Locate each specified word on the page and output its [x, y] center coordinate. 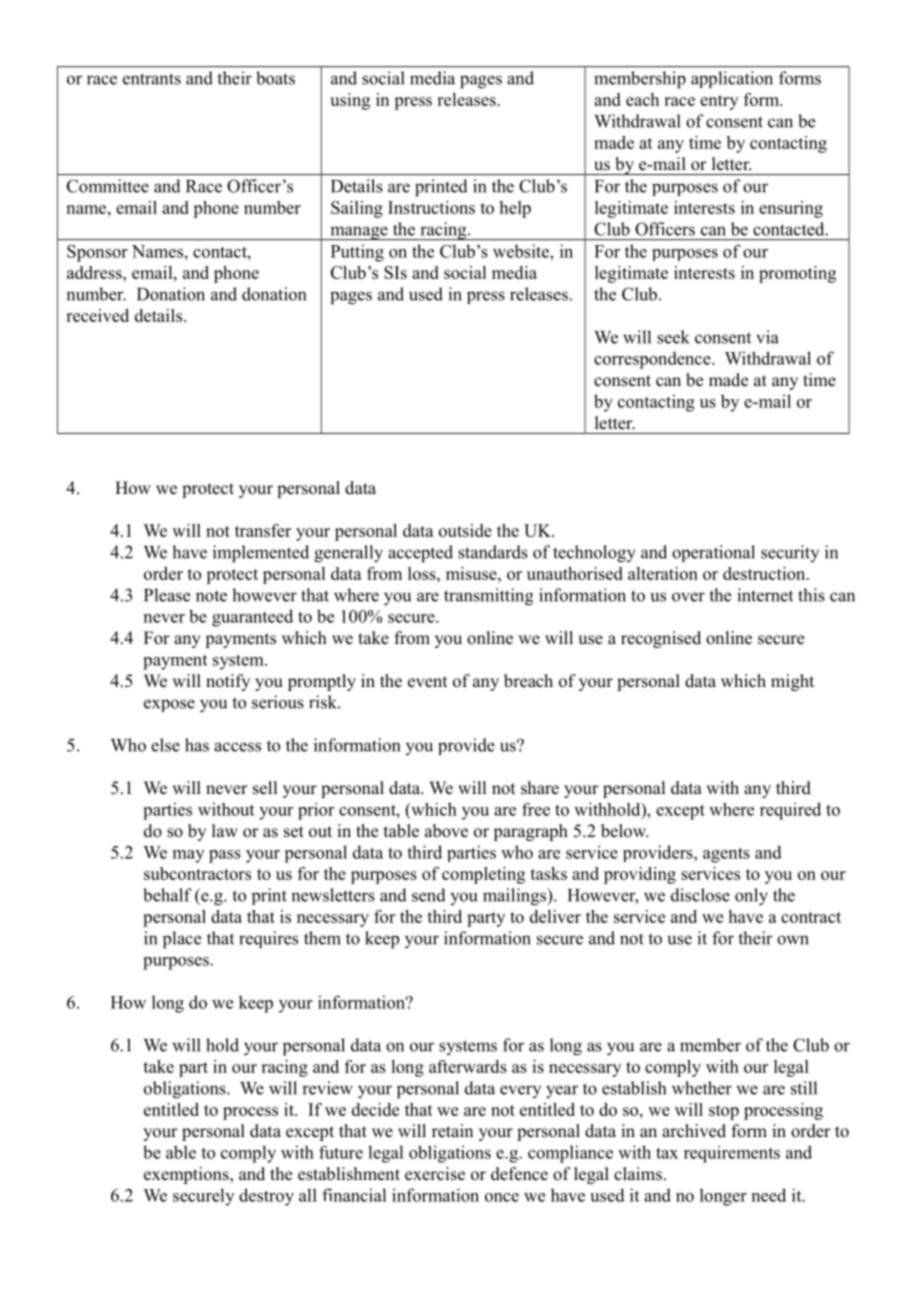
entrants [152, 79]
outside [465, 530]
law [225, 830]
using [350, 101]
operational [713, 553]
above [446, 831]
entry [719, 102]
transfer [263, 530]
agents [726, 855]
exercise [435, 1174]
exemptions [187, 1175]
